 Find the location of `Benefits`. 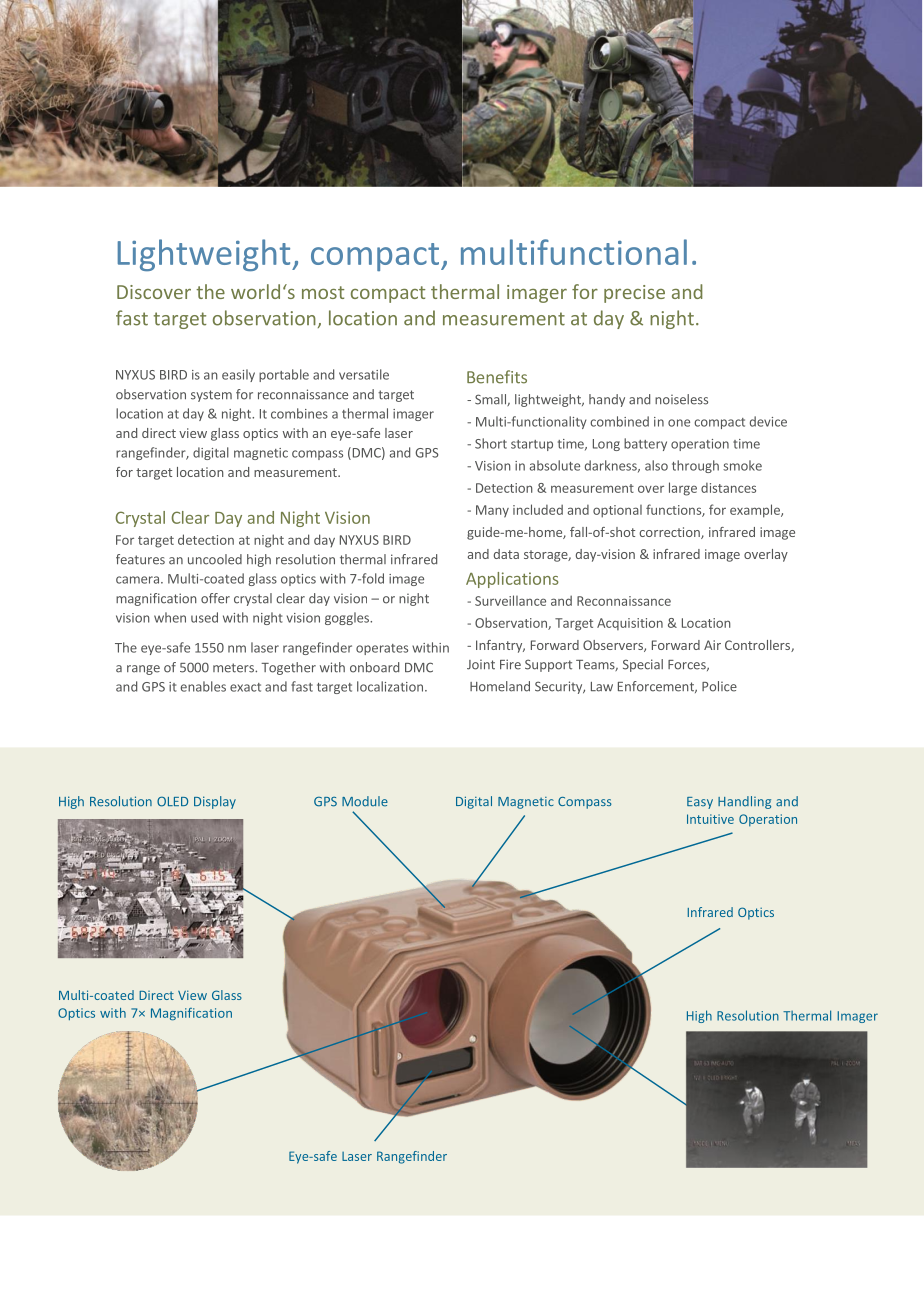

Benefits is located at coordinates (497, 377).
